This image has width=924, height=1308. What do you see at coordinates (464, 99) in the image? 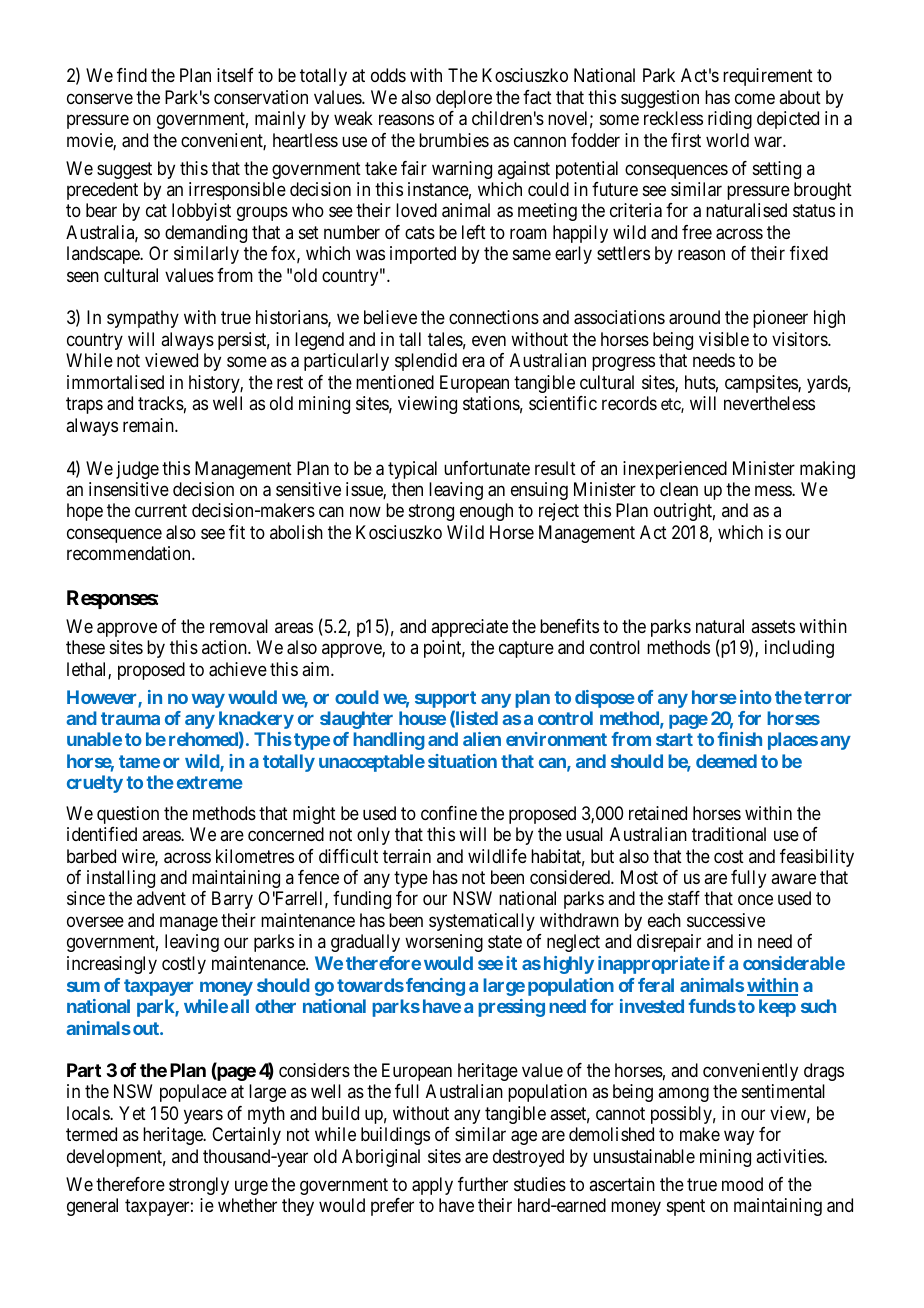
I see `deplore` at bounding box center [464, 99].
